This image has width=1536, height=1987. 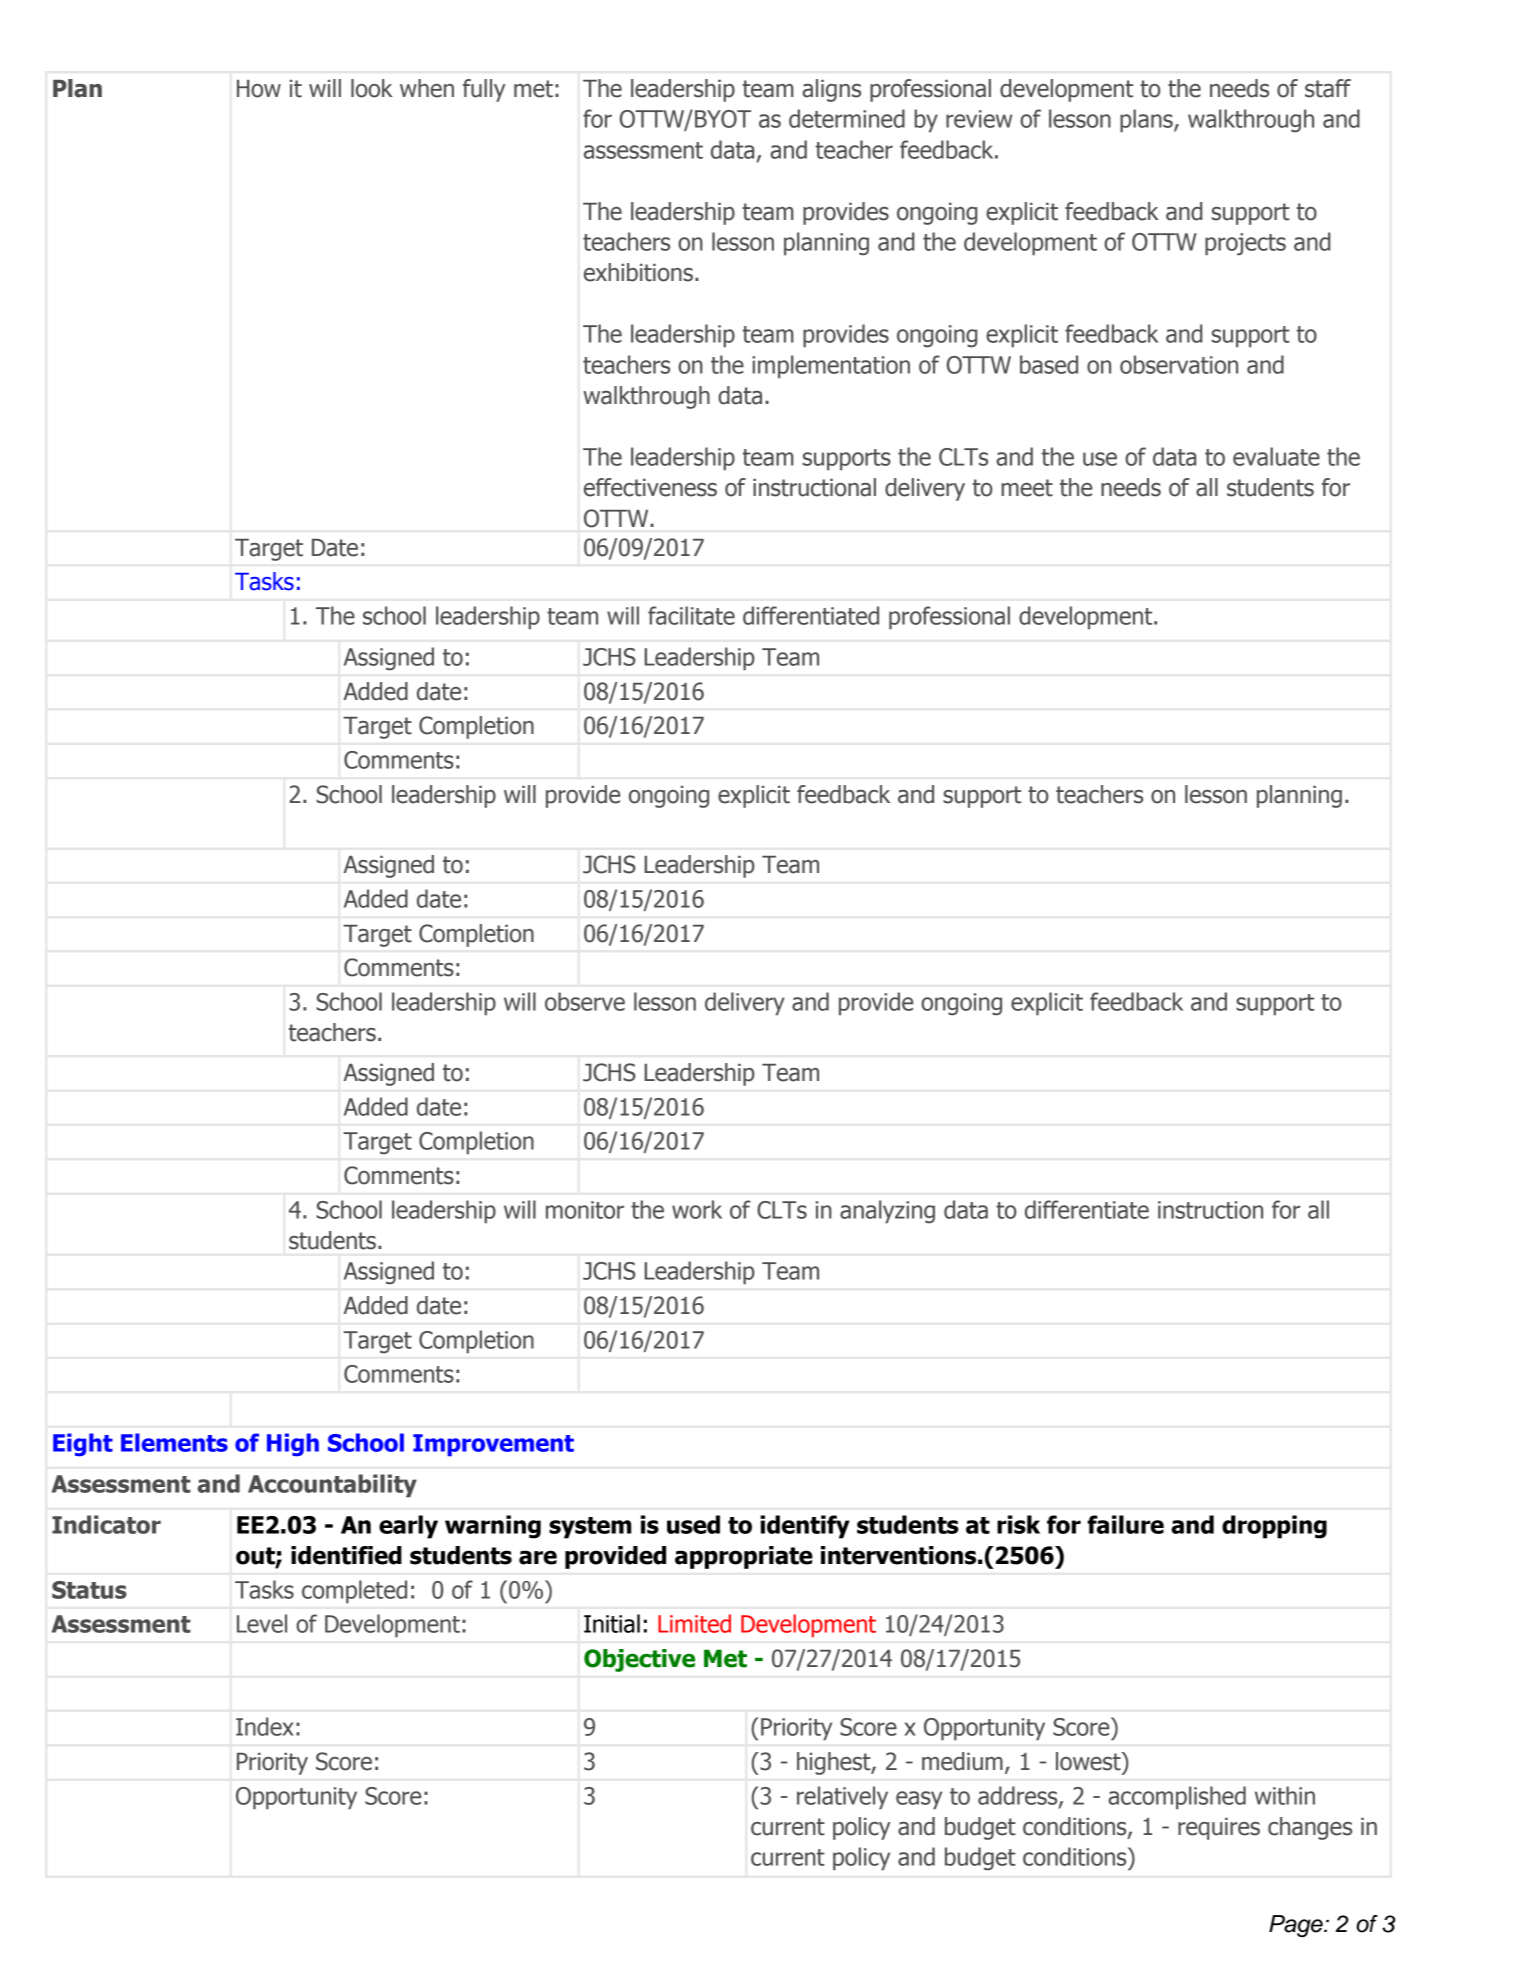 I want to click on observe, so click(x=585, y=1001).
